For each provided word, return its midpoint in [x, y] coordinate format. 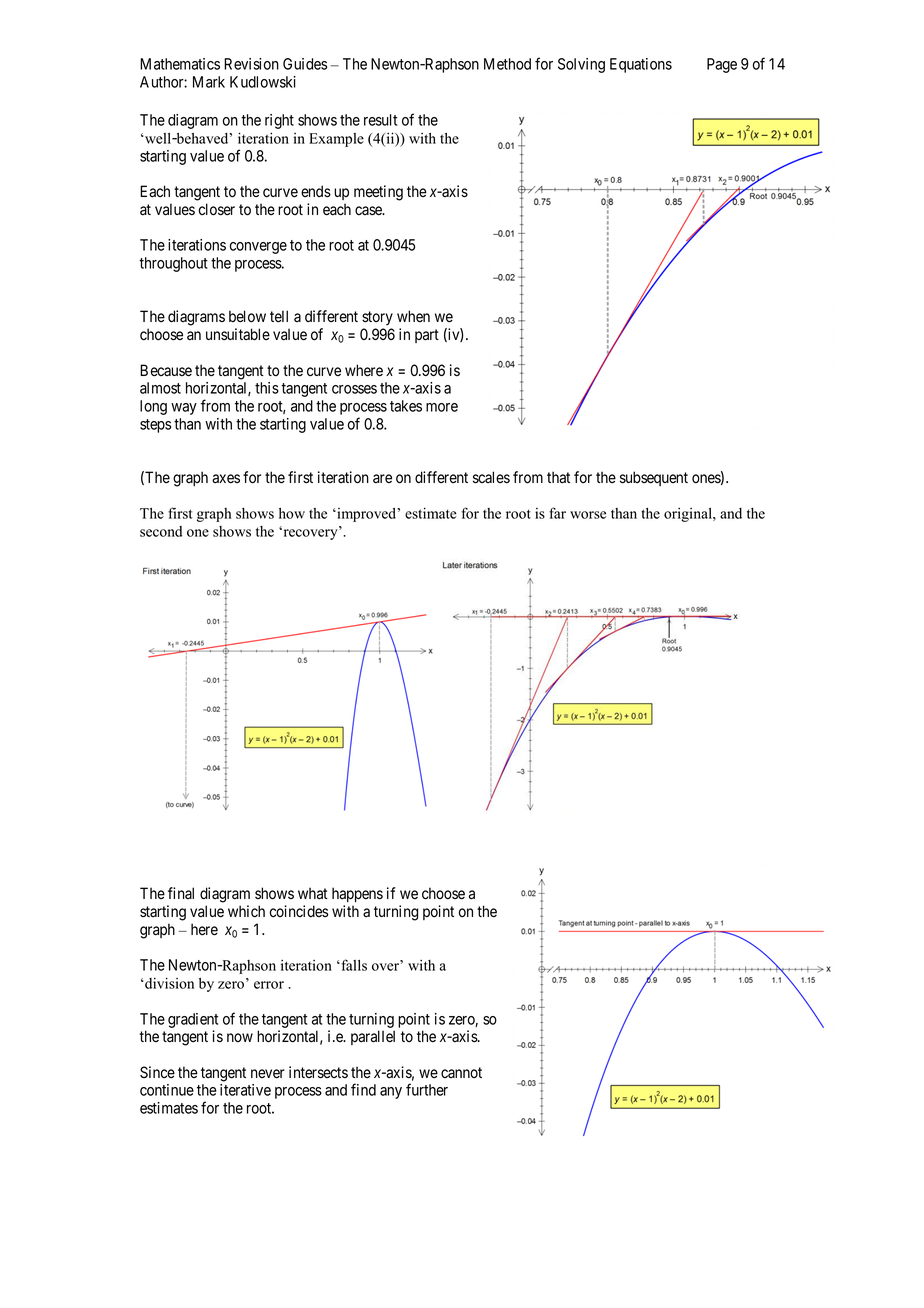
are [382, 478]
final [181, 893]
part [427, 336]
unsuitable [238, 334]
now [240, 1037]
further [427, 1089]
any [391, 1093]
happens [357, 894]
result [380, 120]
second [161, 531]
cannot [461, 1072]
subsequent [654, 478]
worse [588, 515]
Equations [641, 65]
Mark [209, 82]
